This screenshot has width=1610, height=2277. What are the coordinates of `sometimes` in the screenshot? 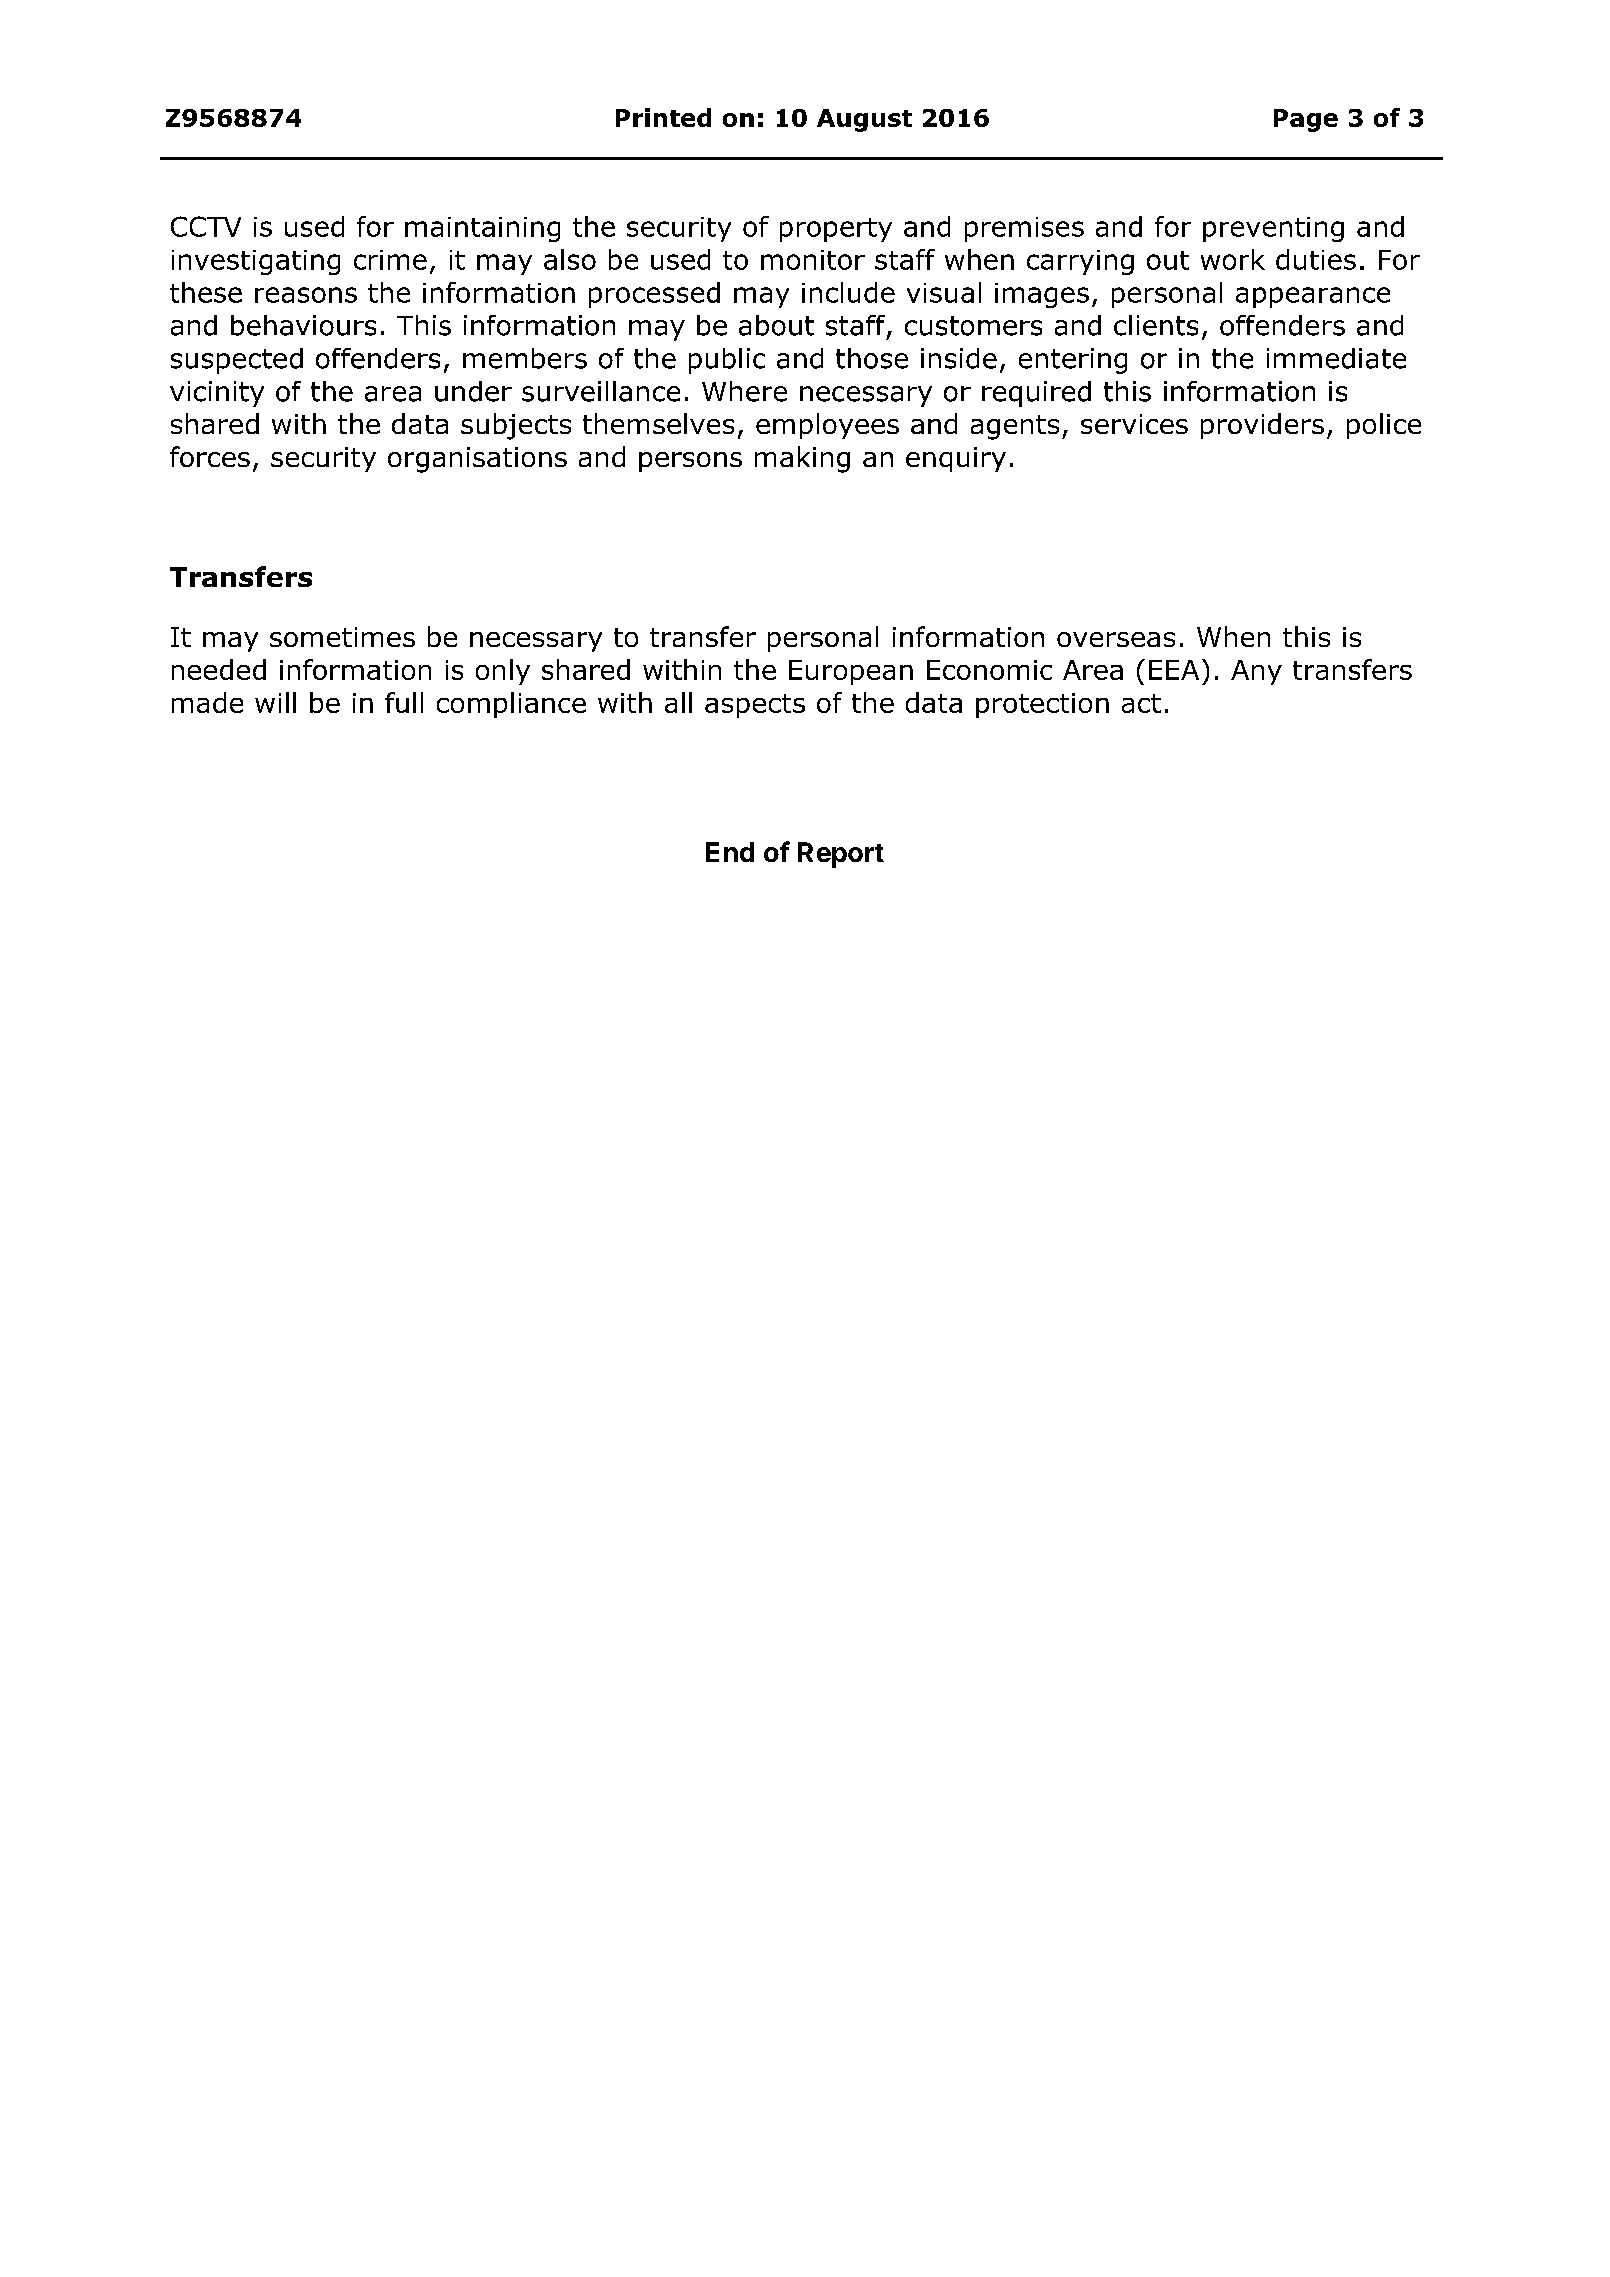 It's located at (342, 637).
